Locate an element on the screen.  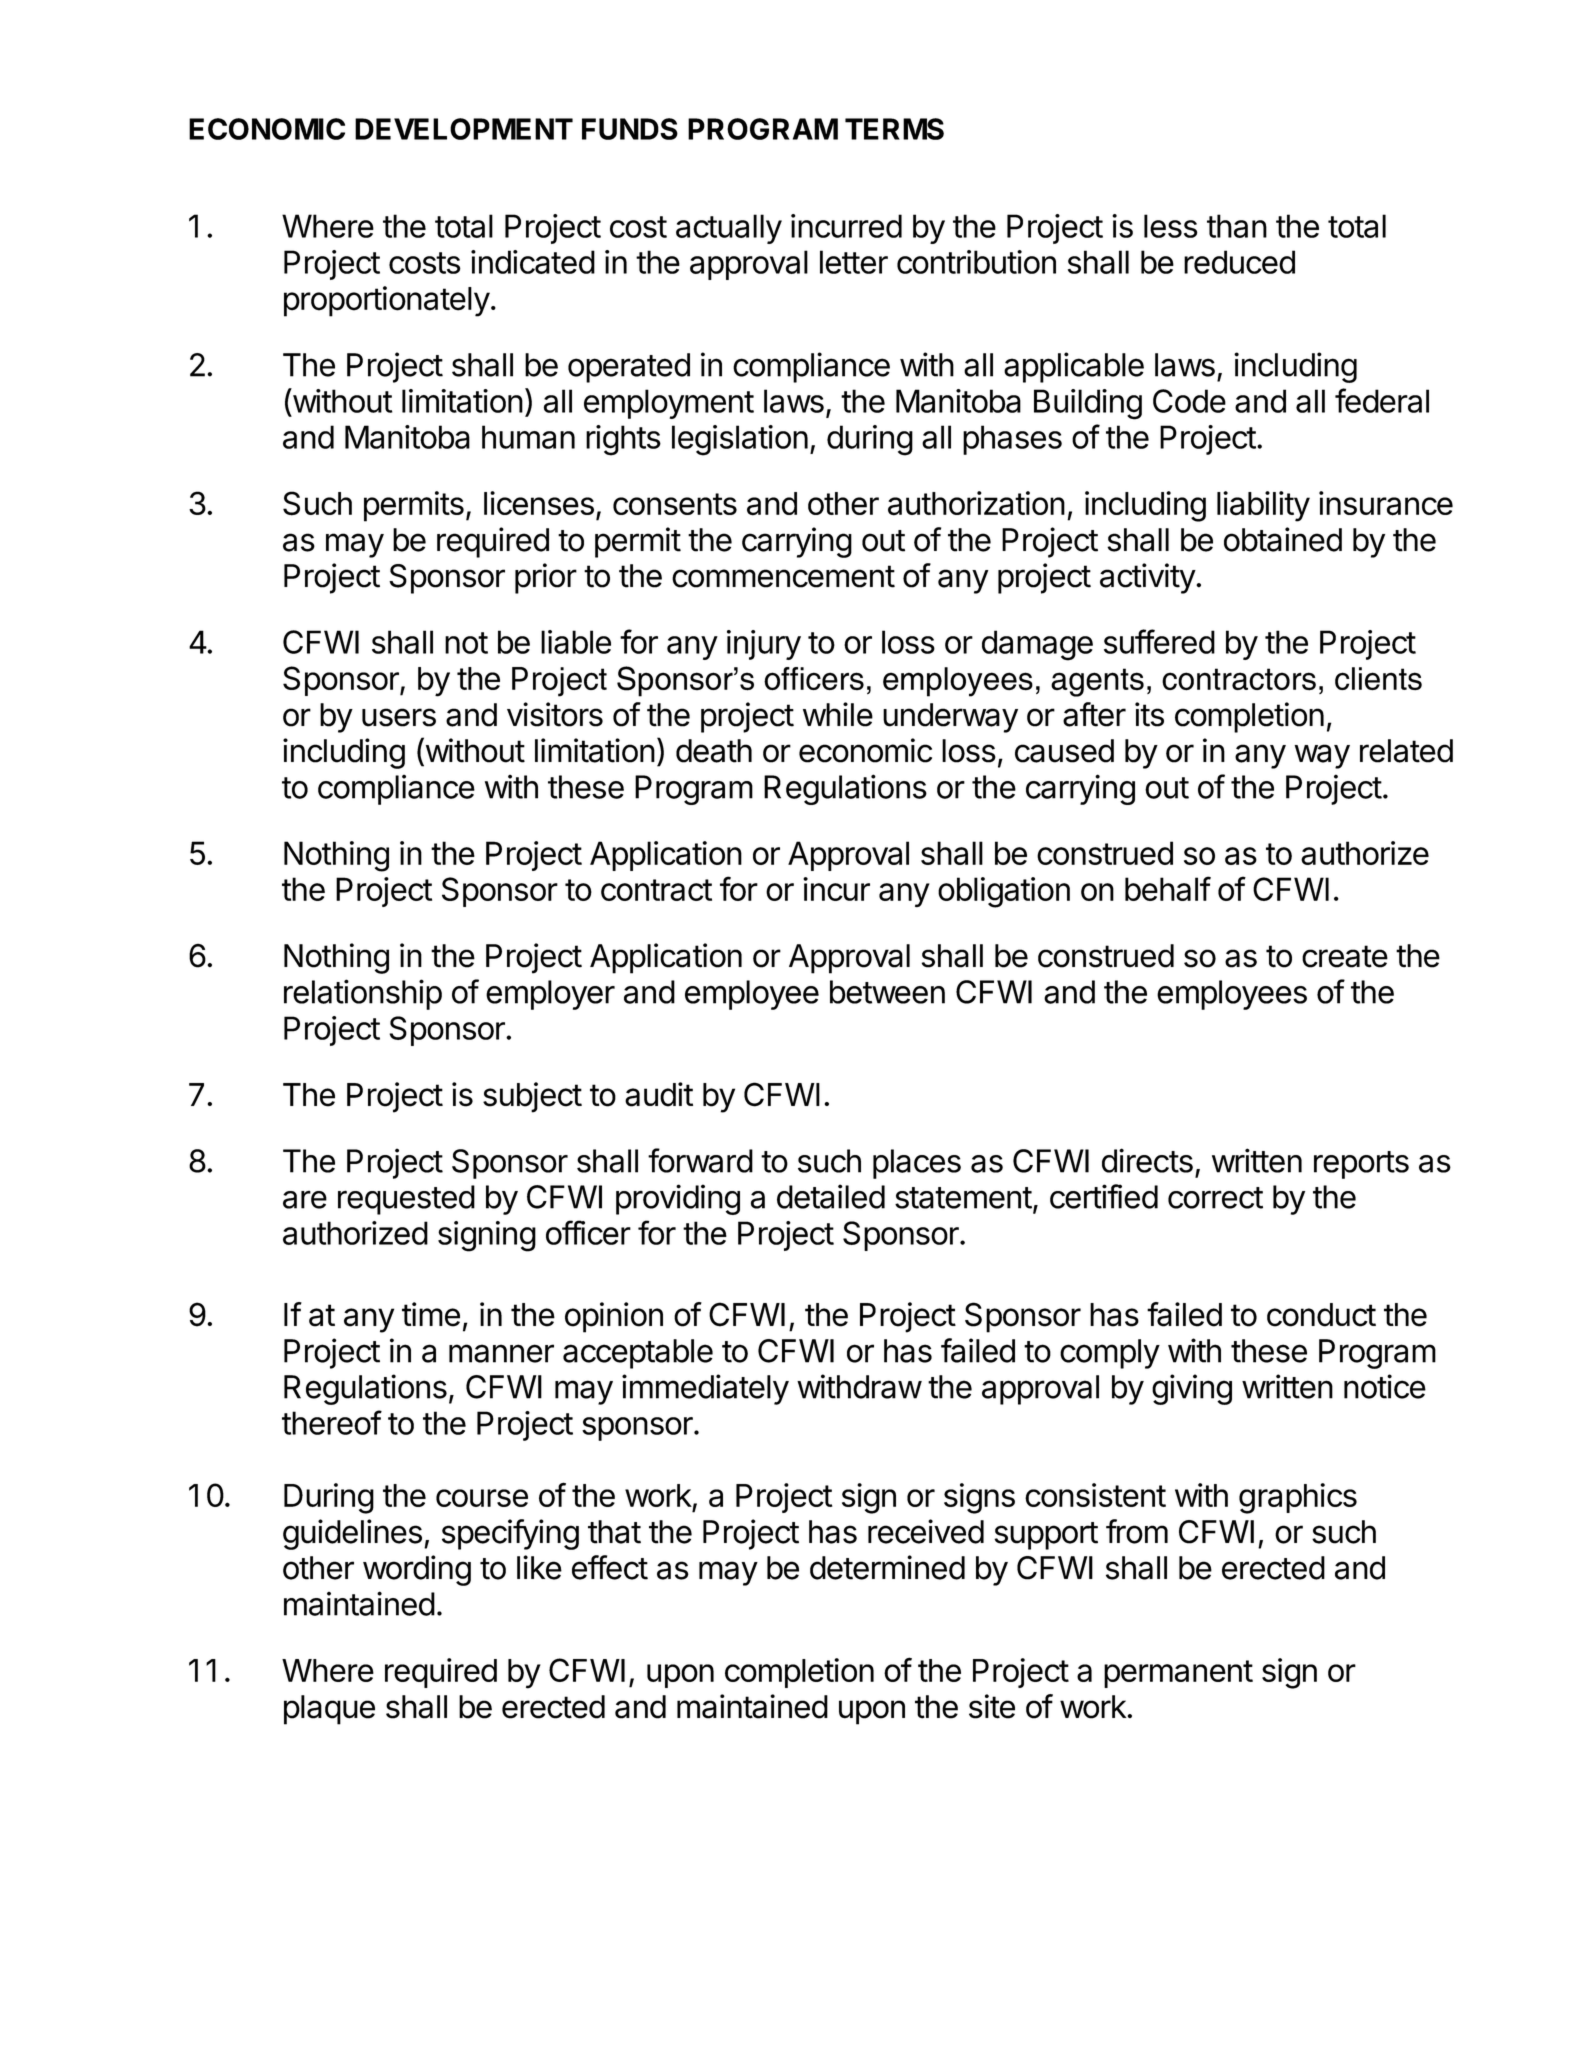
DEVELOPMENT is located at coordinates (464, 129).
